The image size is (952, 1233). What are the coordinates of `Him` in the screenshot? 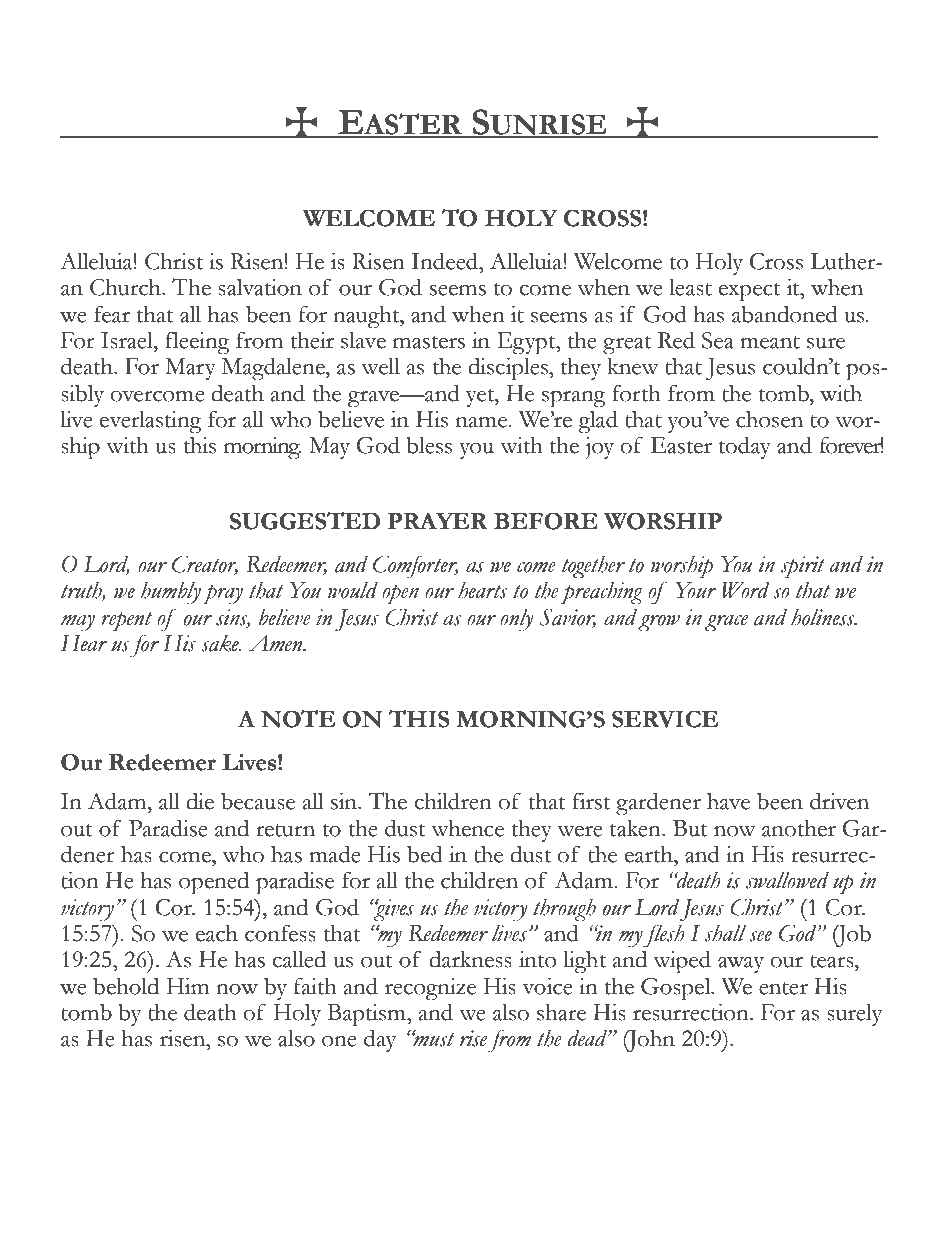 It's located at (188, 985).
